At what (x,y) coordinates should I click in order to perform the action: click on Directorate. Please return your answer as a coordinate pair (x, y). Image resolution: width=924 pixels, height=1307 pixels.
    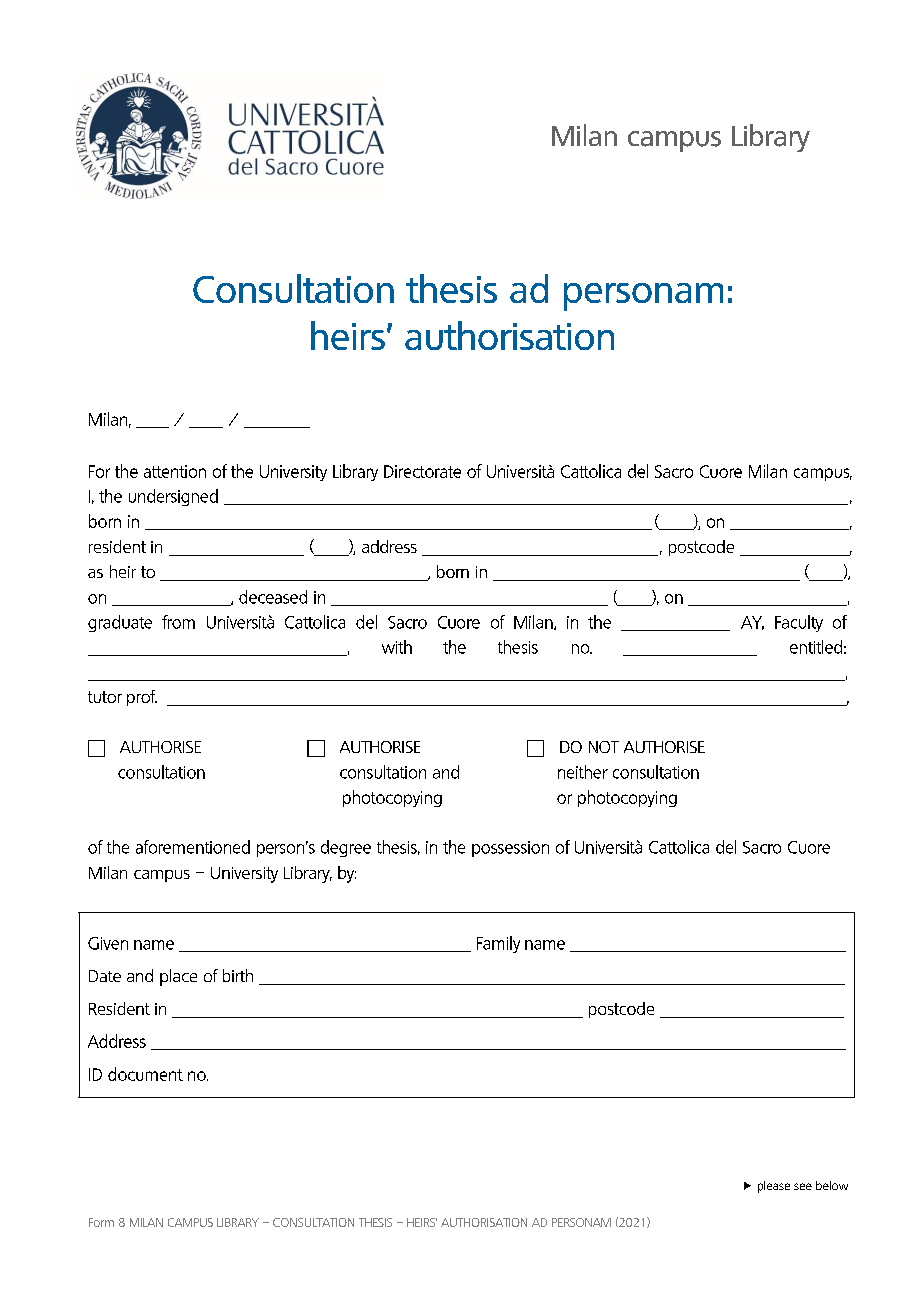
    Looking at the image, I should click on (422, 471).
